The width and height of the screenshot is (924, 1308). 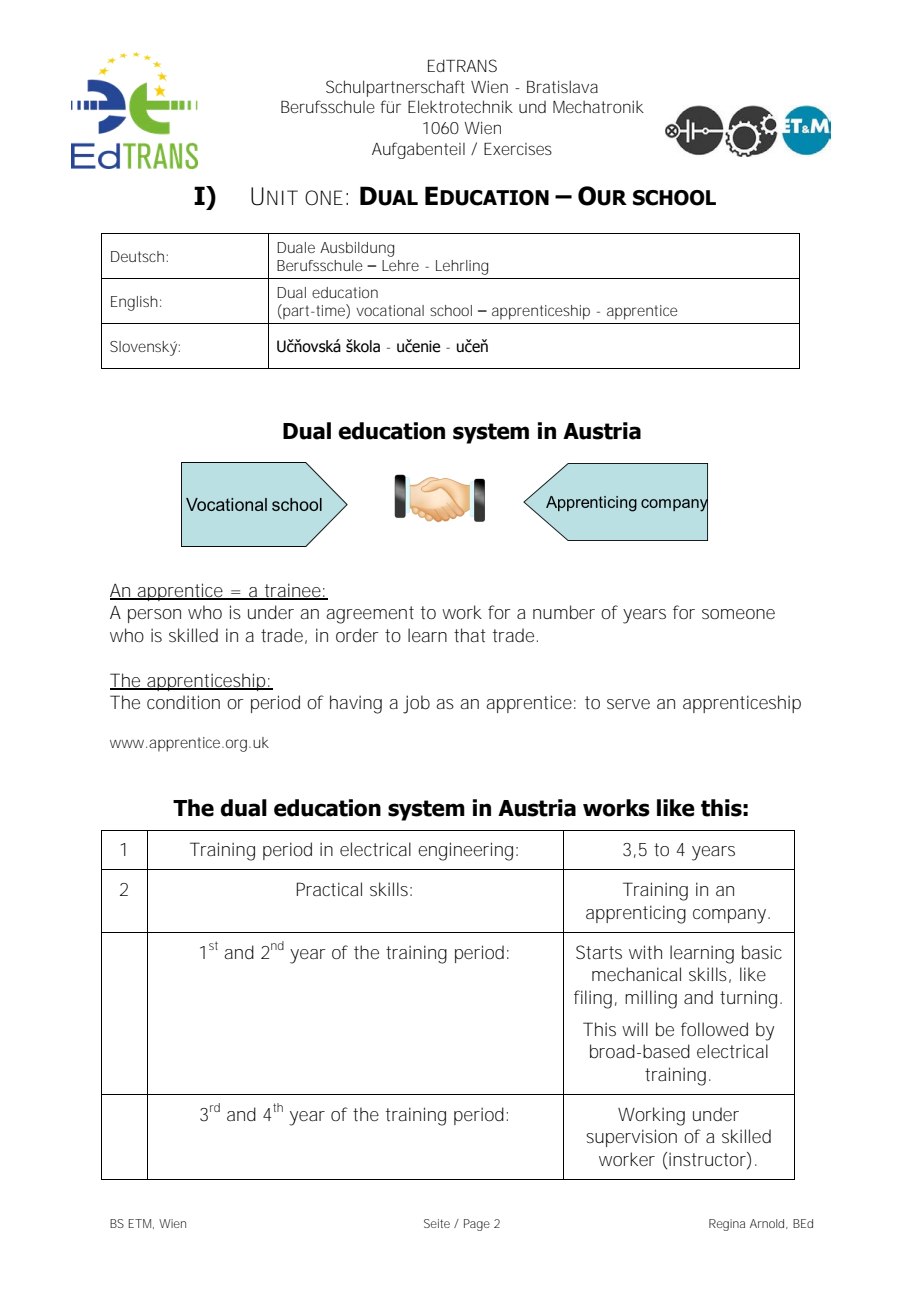 I want to click on English, so click(x=134, y=303).
